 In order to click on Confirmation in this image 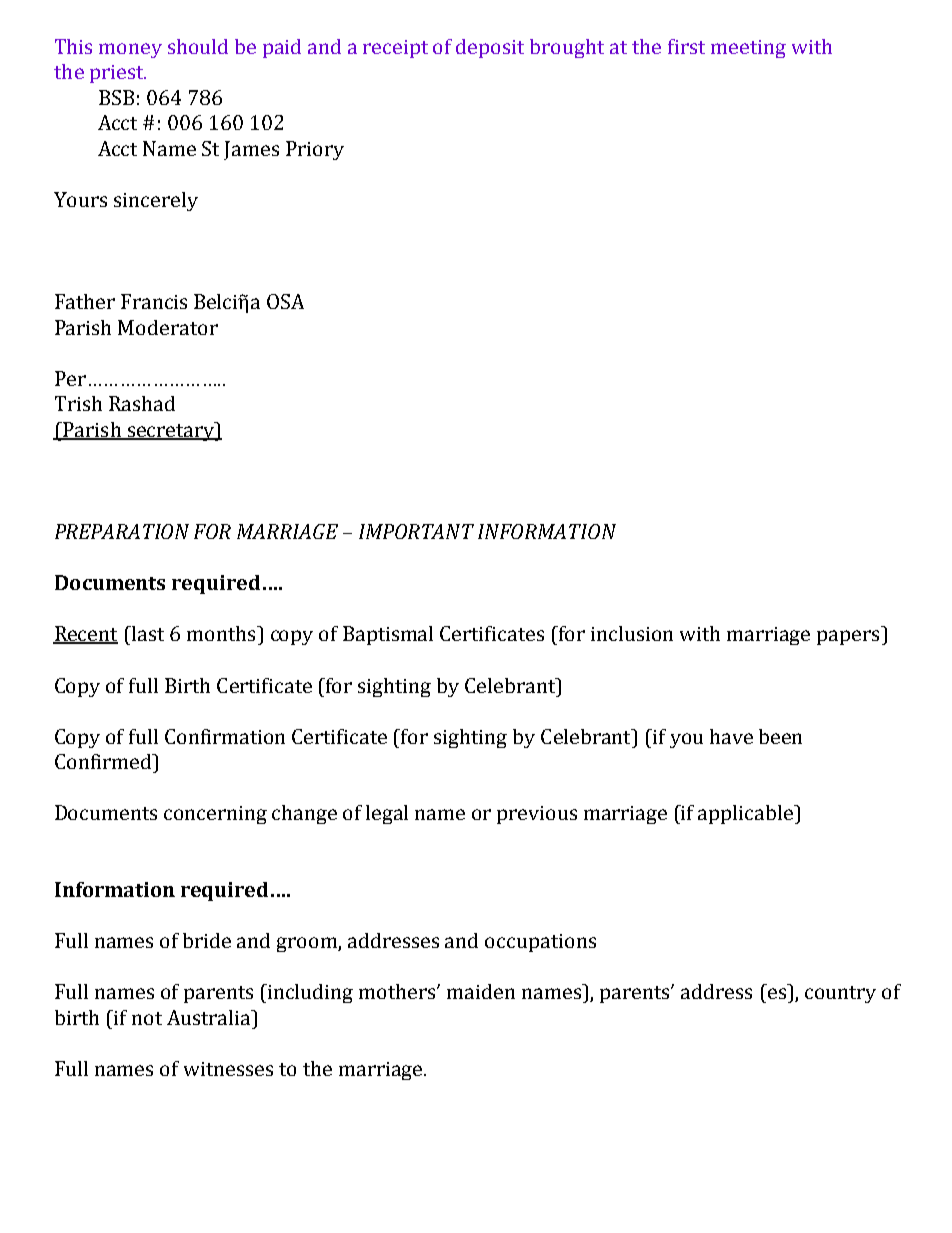, I will do `click(225, 736)`.
